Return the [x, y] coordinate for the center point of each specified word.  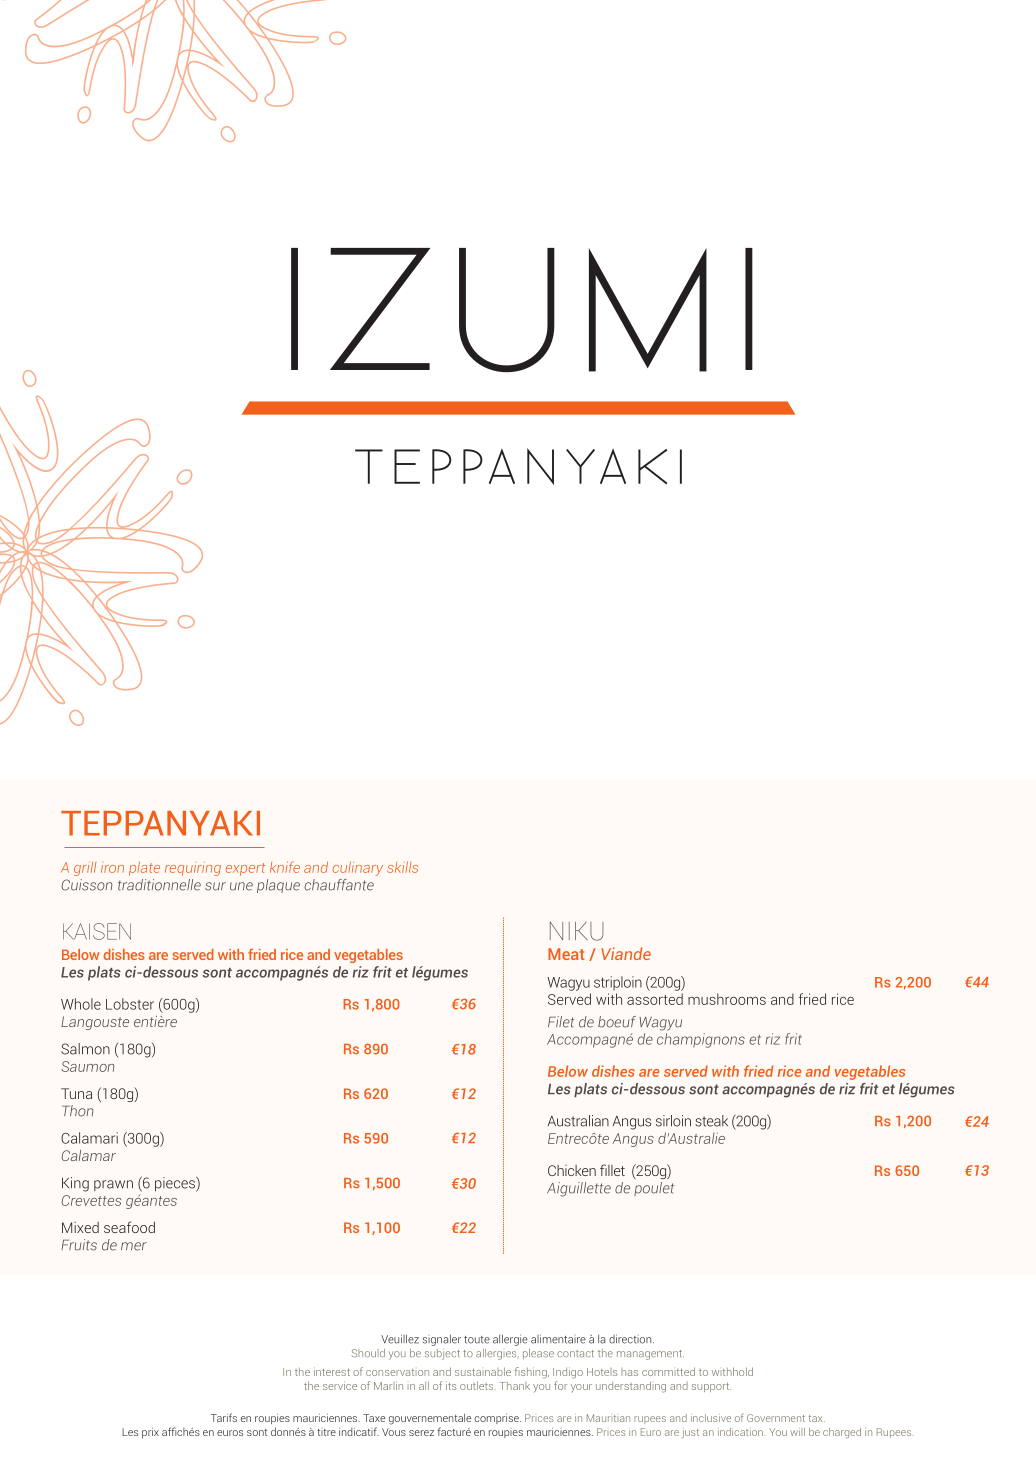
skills [402, 867]
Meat [566, 954]
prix [150, 1433]
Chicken [572, 1170]
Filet [561, 1022]
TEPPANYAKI [160, 823]
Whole [81, 1004]
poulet [654, 1189]
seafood [129, 1227]
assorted [655, 999]
